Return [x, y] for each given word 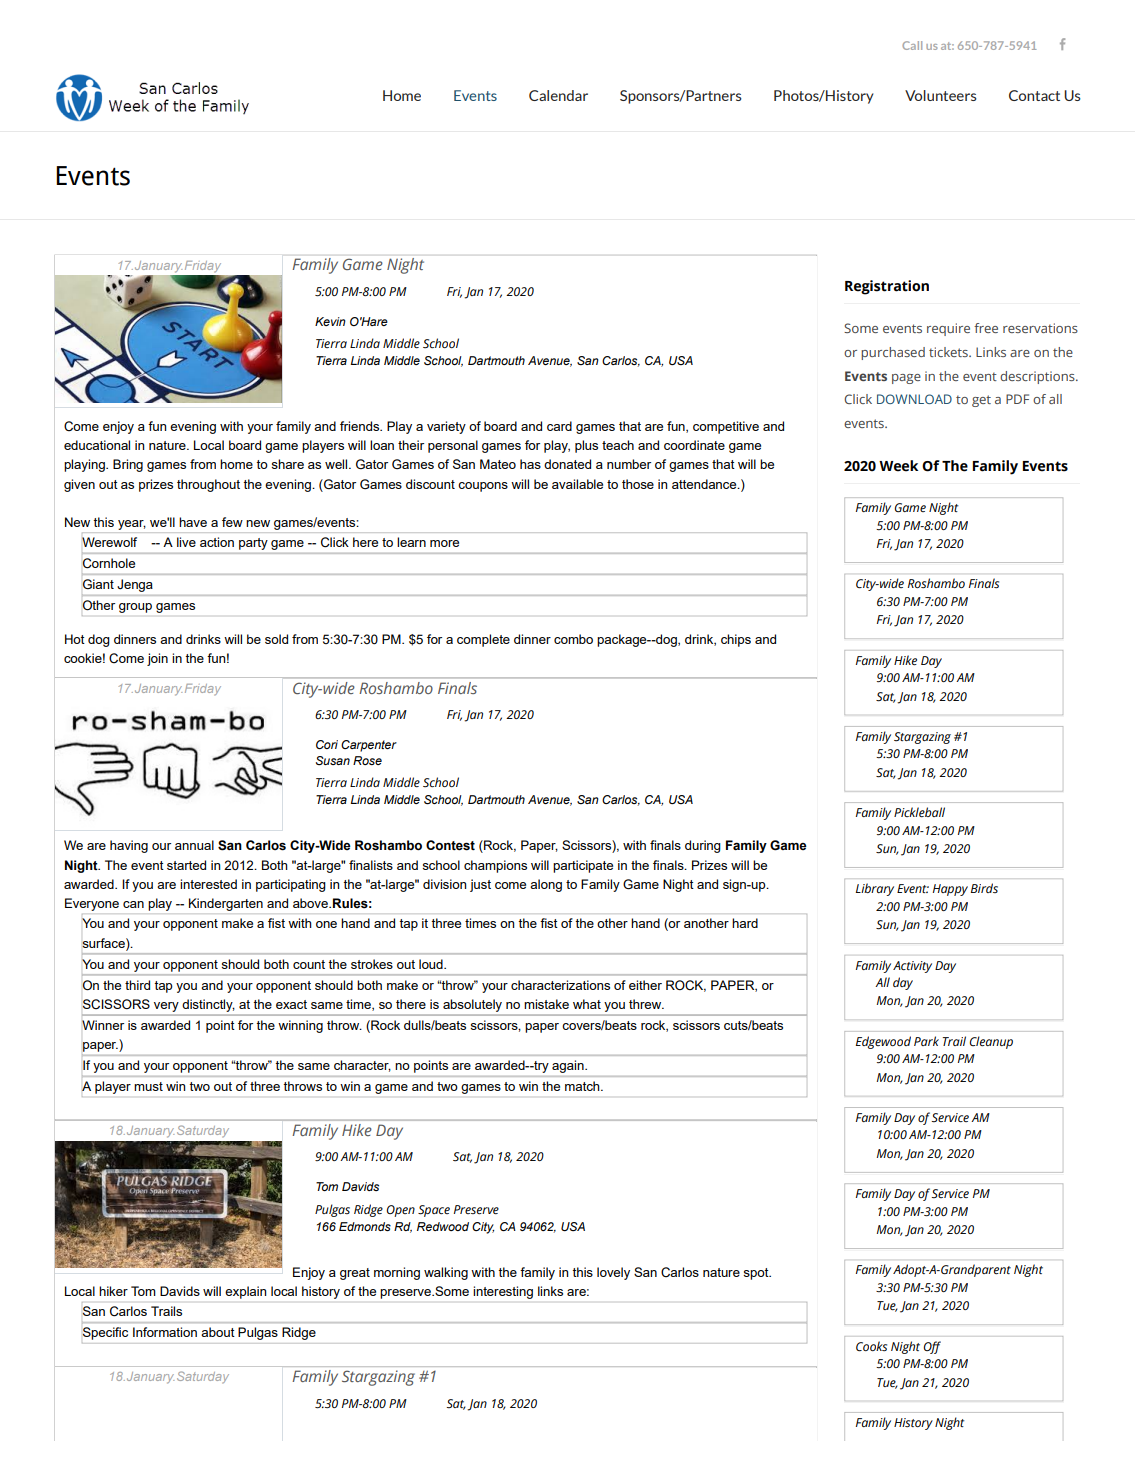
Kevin [330, 321]
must [148, 1086]
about [218, 1332]
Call [912, 45]
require [948, 329]
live [186, 542]
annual [194, 845]
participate [583, 866]
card [559, 426]
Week [898, 466]
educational [97, 445]
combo [573, 639]
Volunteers [941, 95]
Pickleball [919, 812]
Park [926, 1041]
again [569, 1066]
